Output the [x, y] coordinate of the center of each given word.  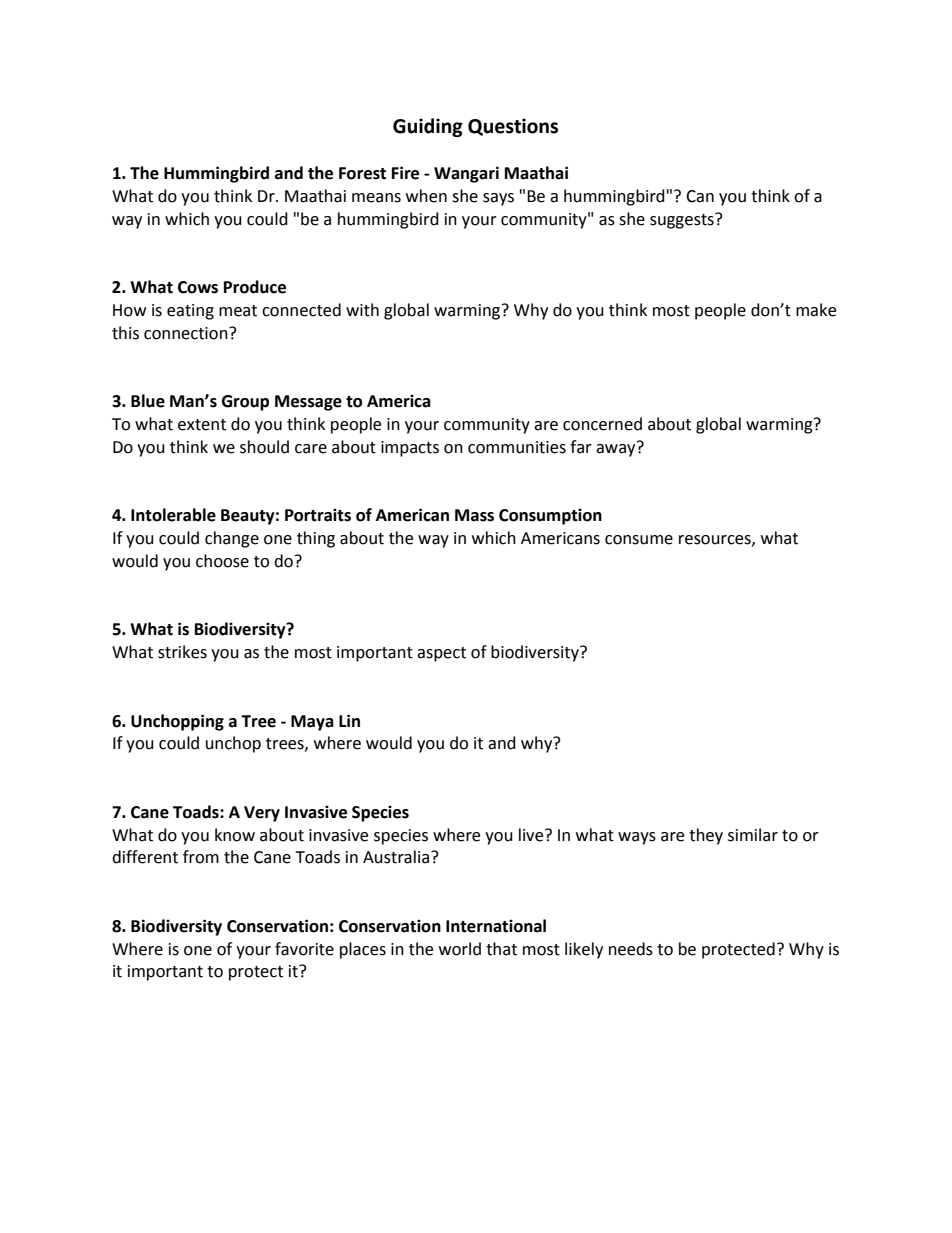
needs [631, 949]
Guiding [428, 127]
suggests [683, 221]
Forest [362, 173]
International [496, 926]
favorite [304, 949]
